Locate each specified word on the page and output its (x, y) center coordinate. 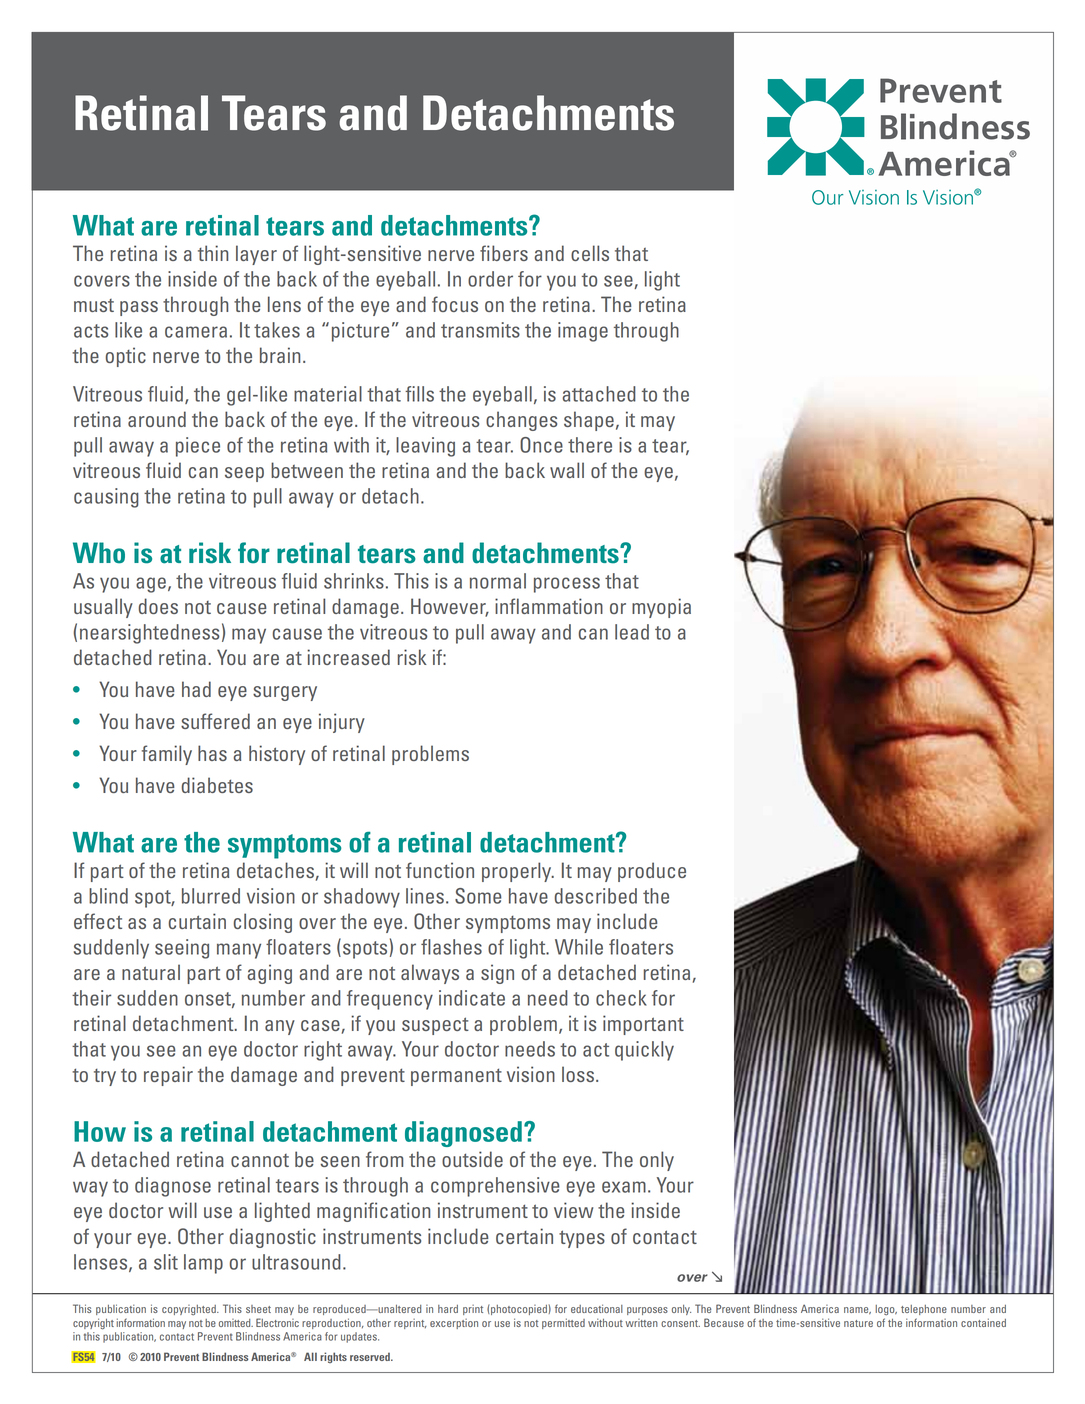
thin (213, 253)
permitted (563, 1323)
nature (858, 1323)
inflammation (549, 606)
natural (151, 972)
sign (497, 974)
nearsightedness (149, 634)
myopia (661, 608)
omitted (236, 1323)
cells (590, 253)
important (643, 1025)
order (490, 279)
